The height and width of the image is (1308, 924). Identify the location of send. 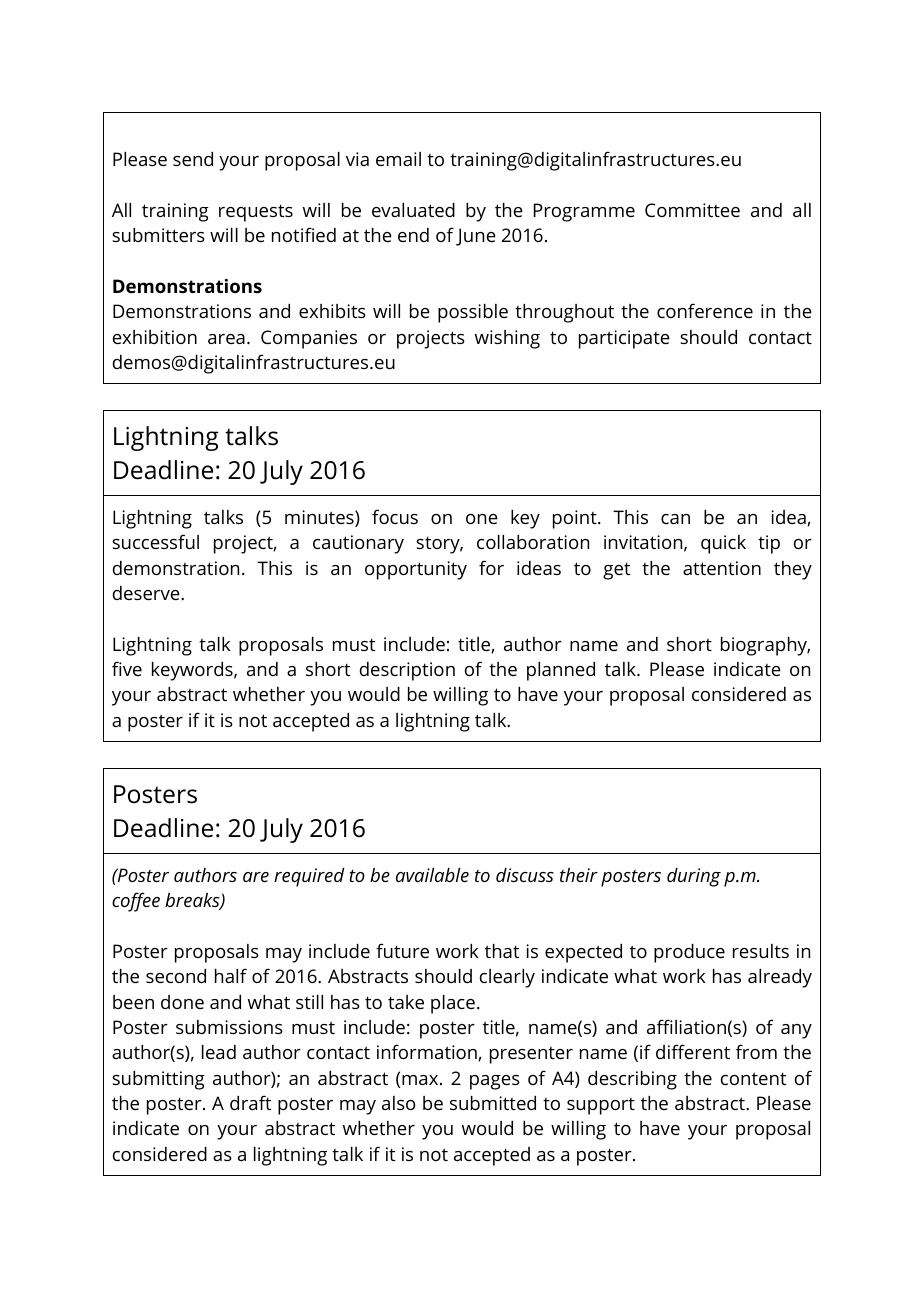
(193, 159).
